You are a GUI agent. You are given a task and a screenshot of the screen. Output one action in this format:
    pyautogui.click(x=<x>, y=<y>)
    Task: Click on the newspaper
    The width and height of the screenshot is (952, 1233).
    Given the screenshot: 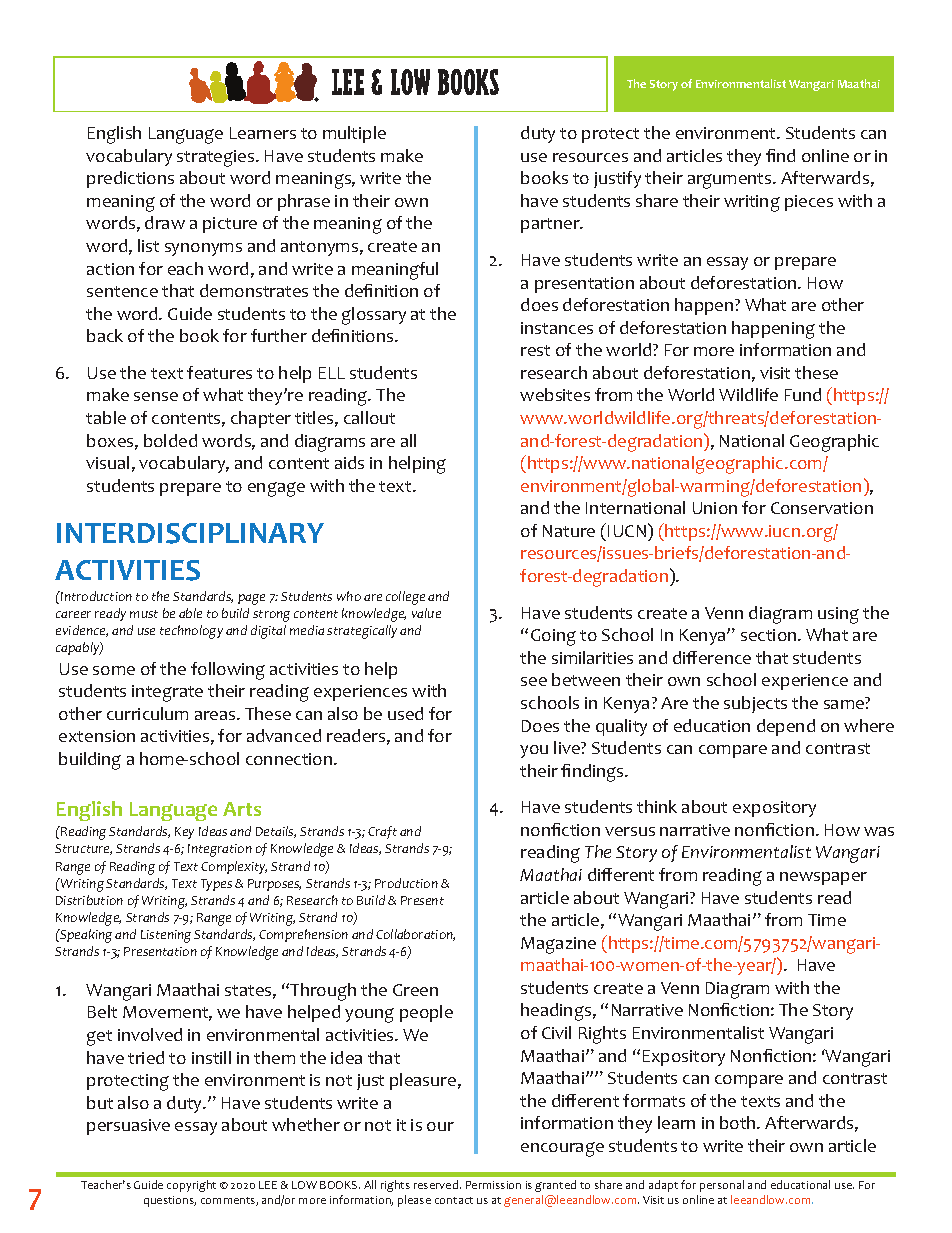 What is the action you would take?
    pyautogui.click(x=823, y=878)
